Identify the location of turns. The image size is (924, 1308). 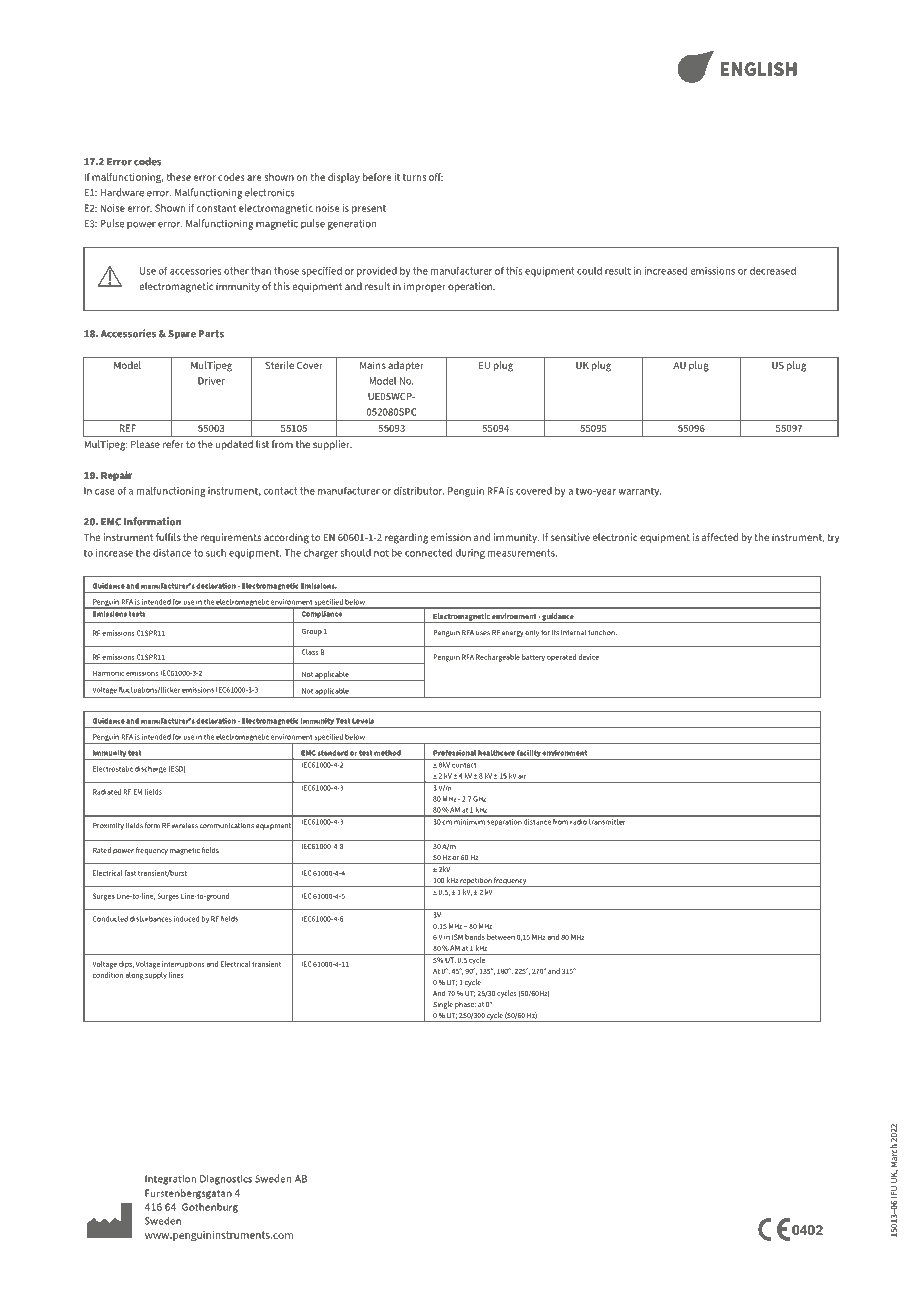
(414, 177).
